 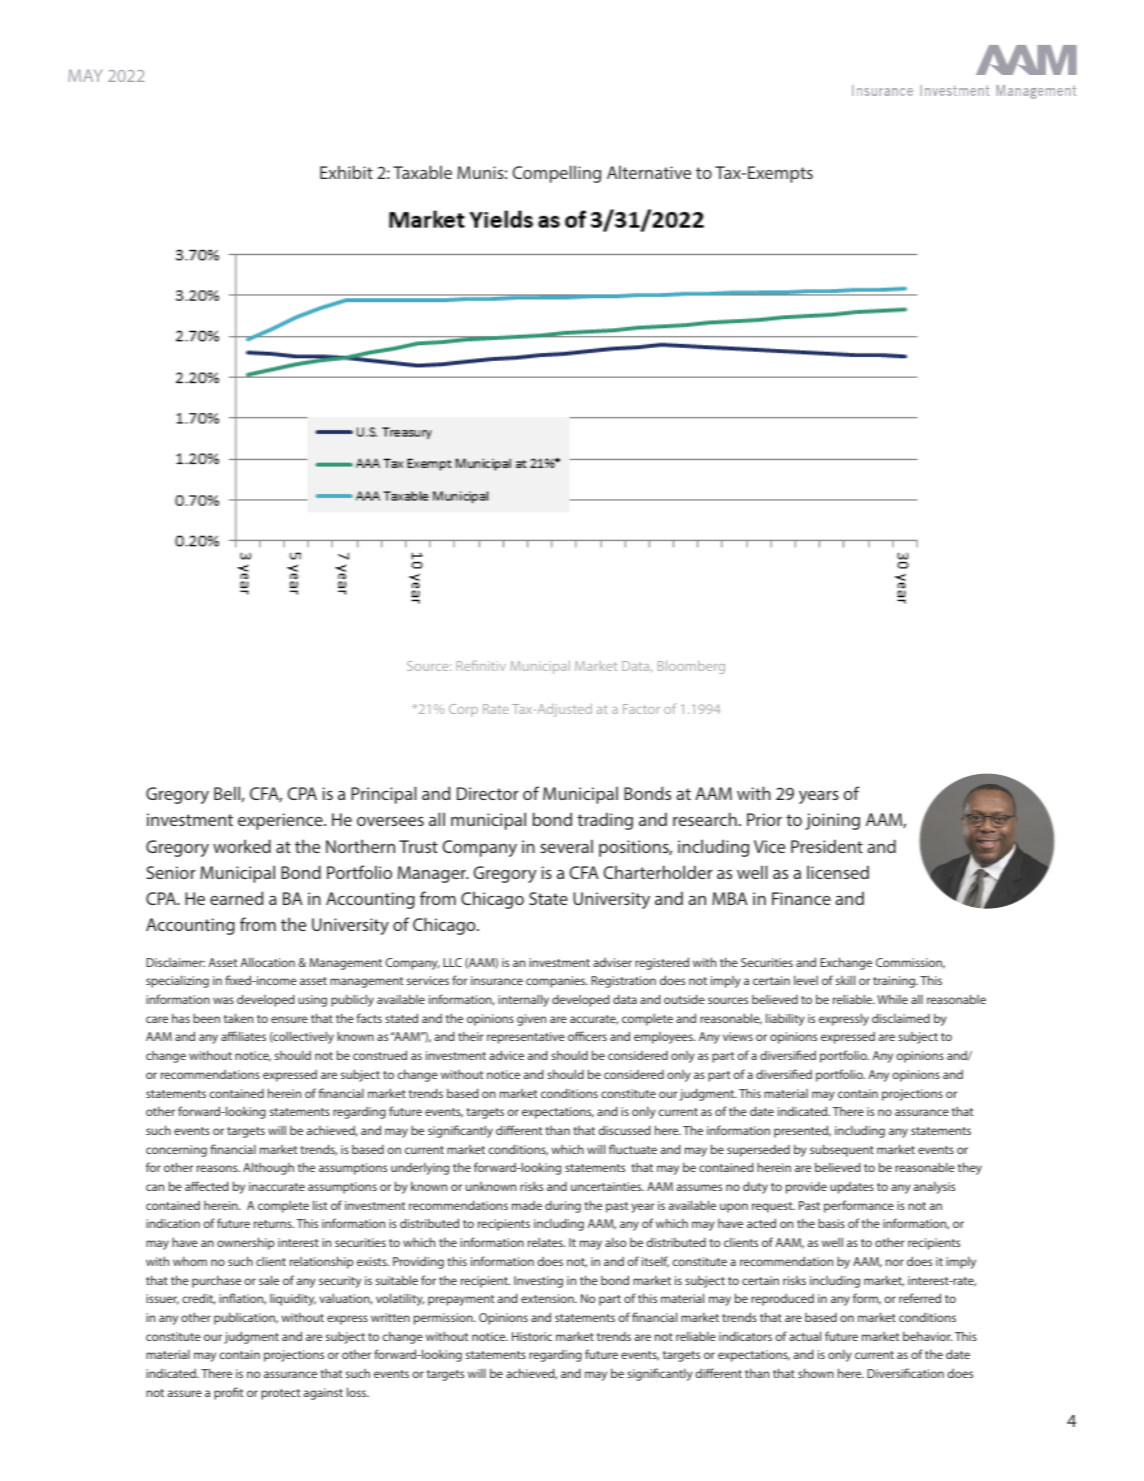 What do you see at coordinates (833, 821) in the page?
I see `joining` at bounding box center [833, 821].
